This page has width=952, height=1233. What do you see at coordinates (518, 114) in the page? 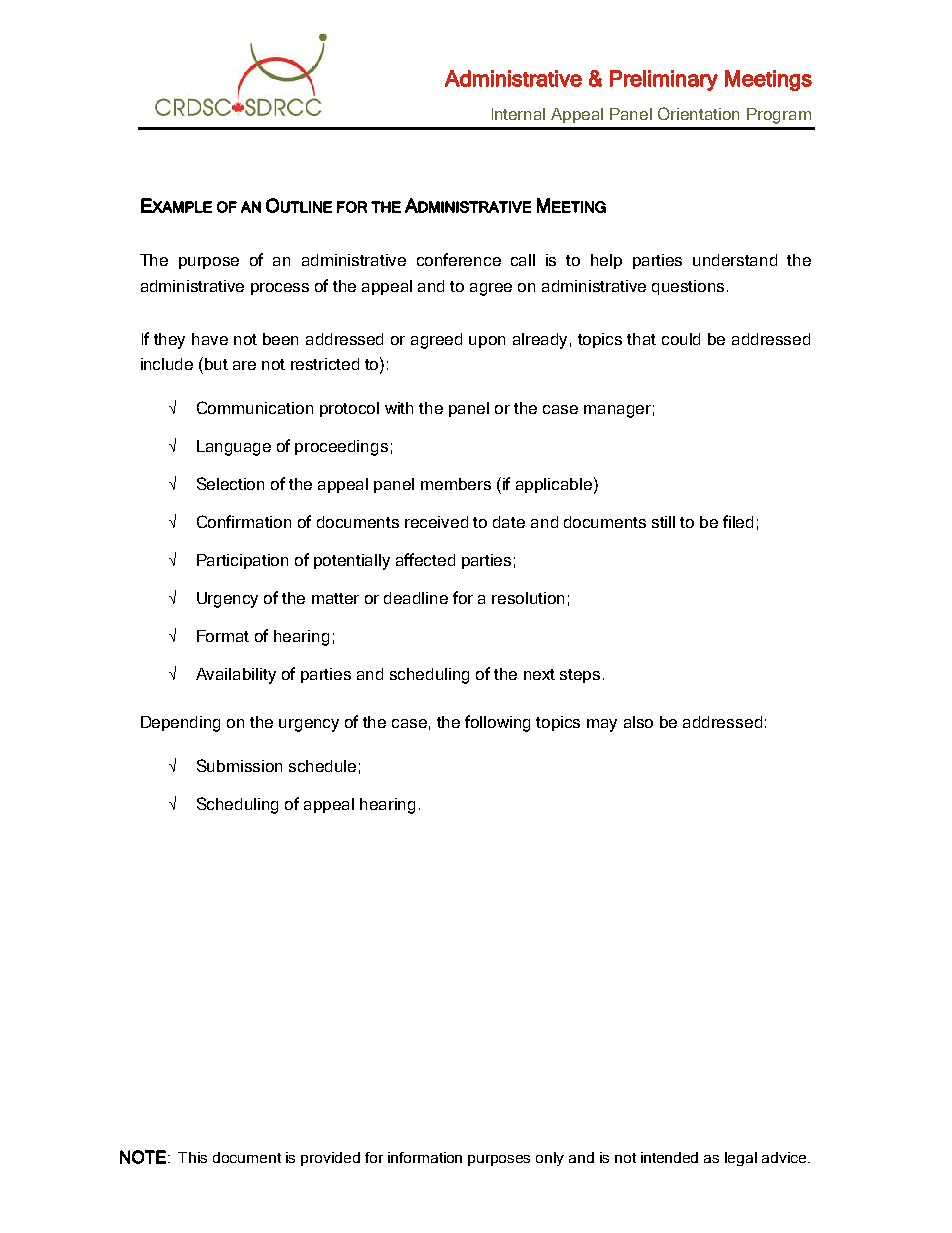
I see `Internal` at bounding box center [518, 114].
